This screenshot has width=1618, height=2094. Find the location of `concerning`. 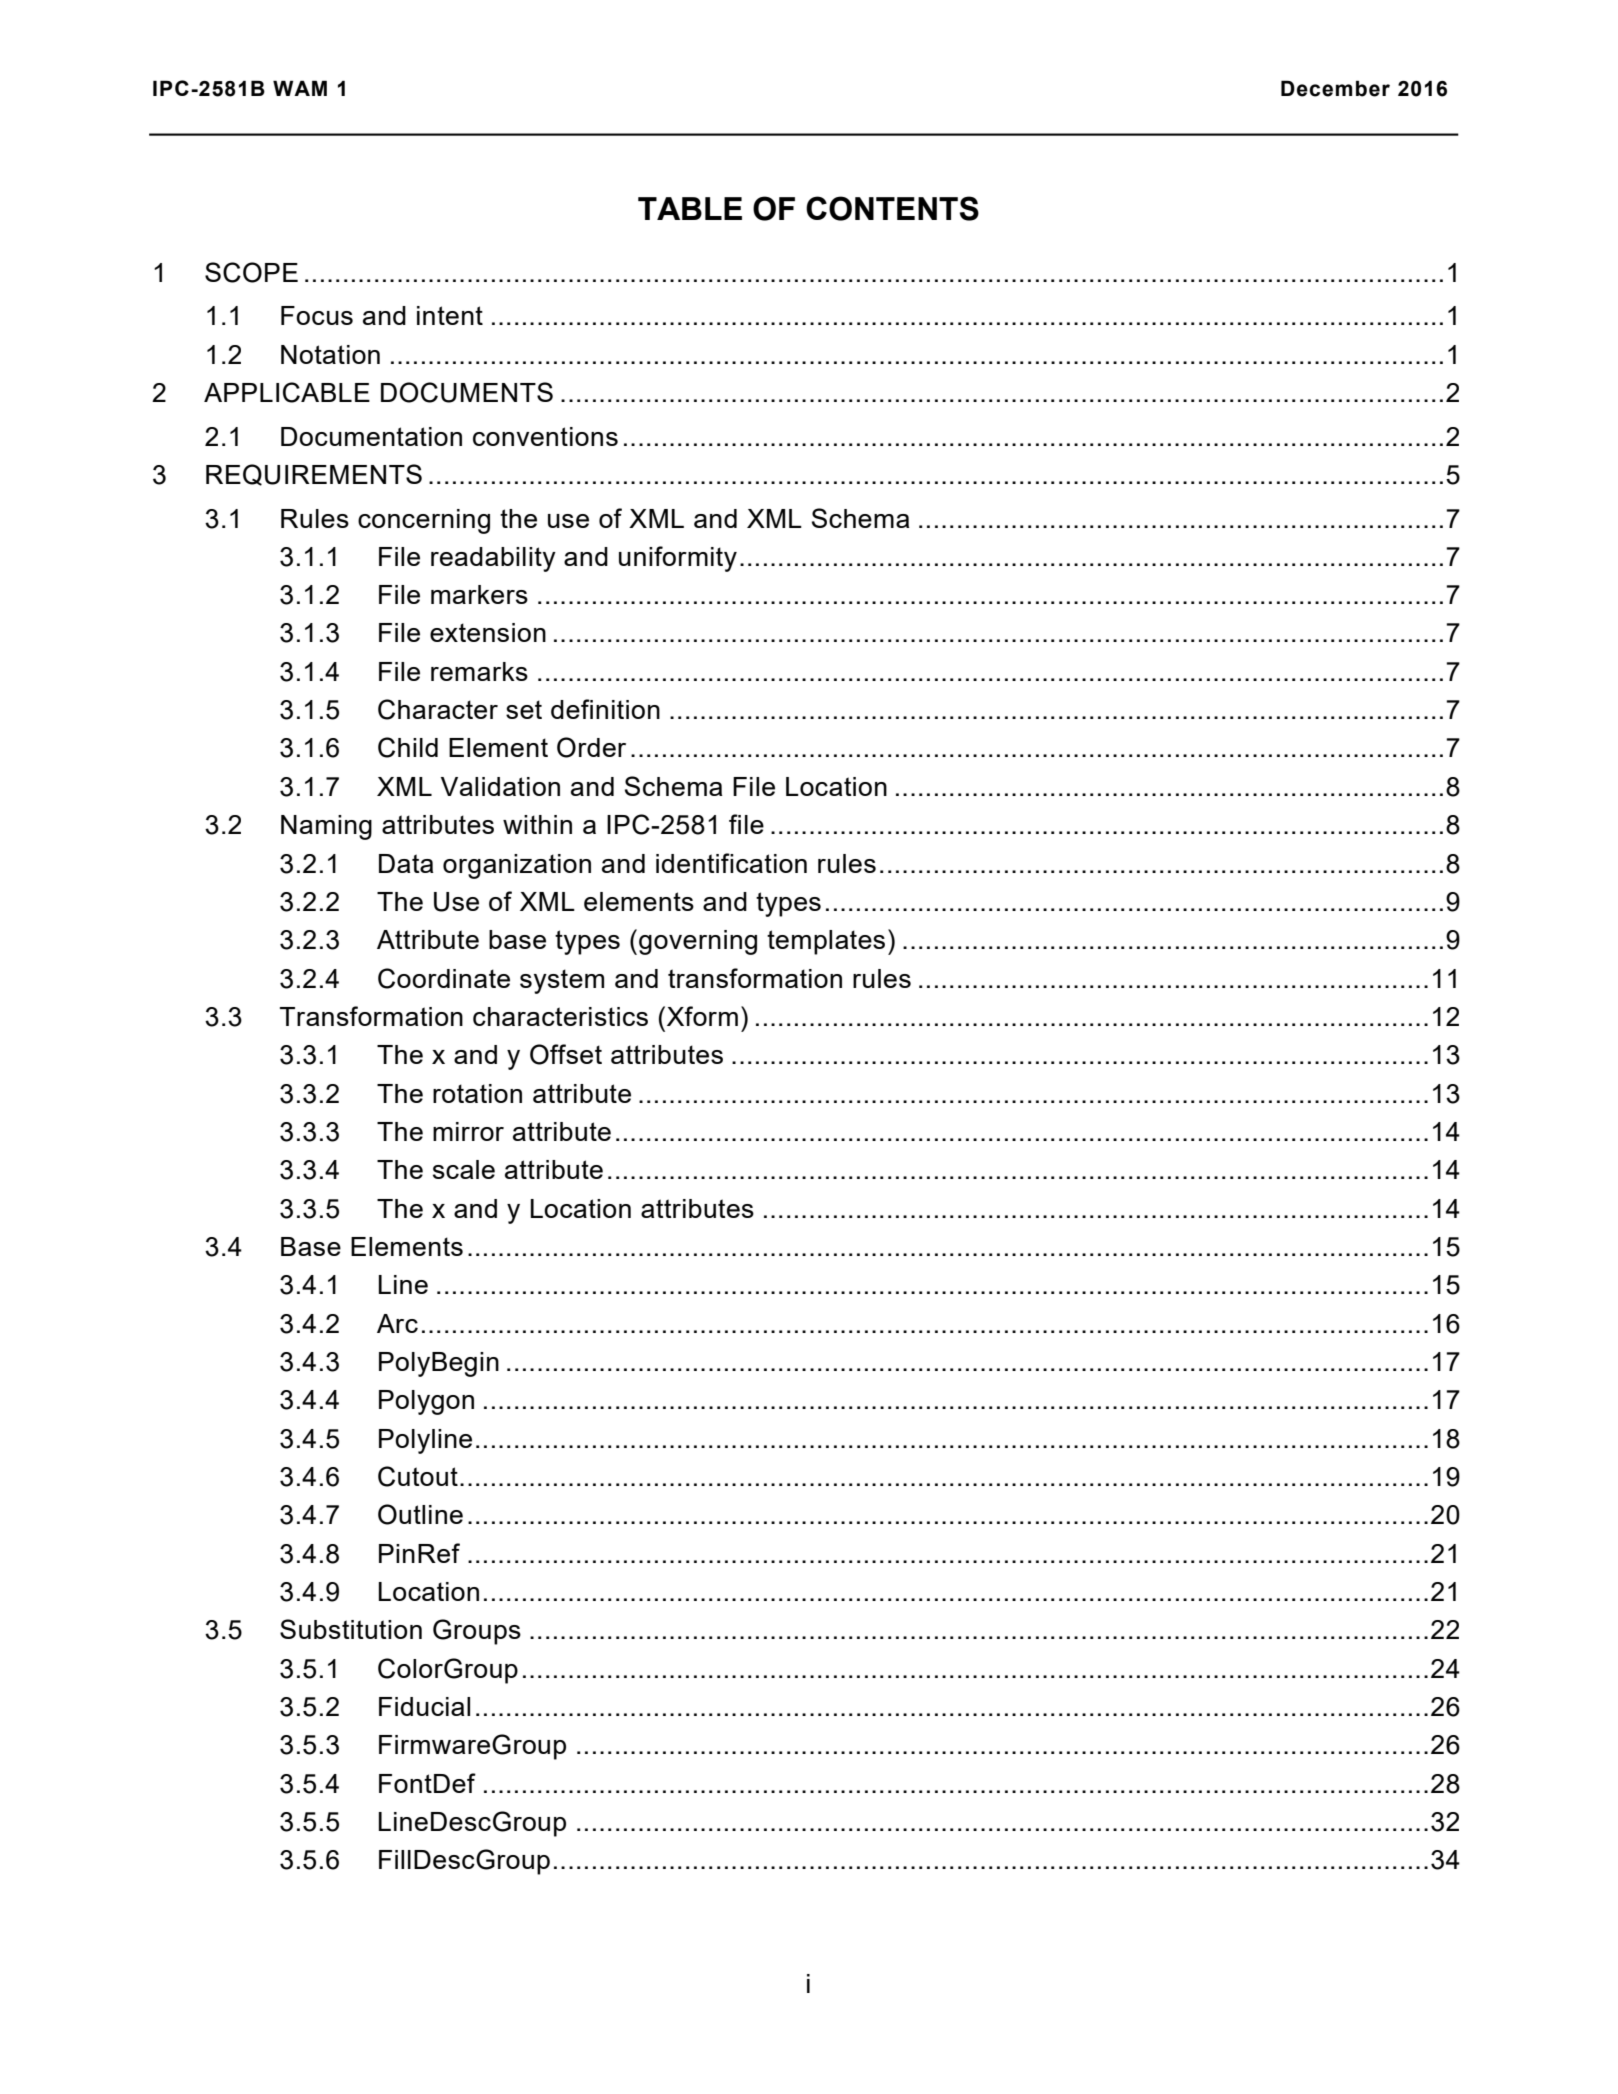

concerning is located at coordinates (424, 521).
